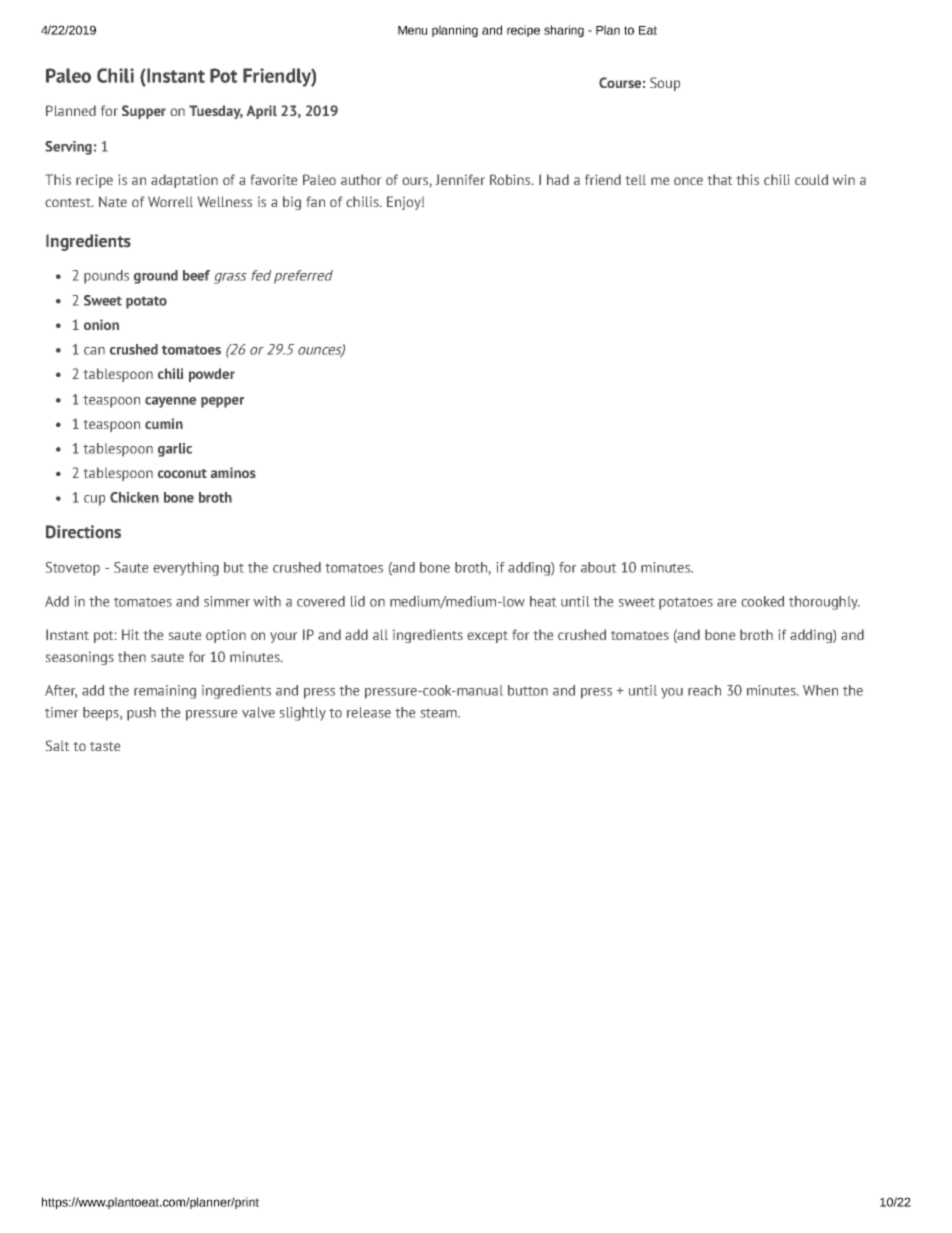 This screenshot has width=952, height=1233. Describe the element at coordinates (704, 690) in the screenshot. I see `reach` at that location.
